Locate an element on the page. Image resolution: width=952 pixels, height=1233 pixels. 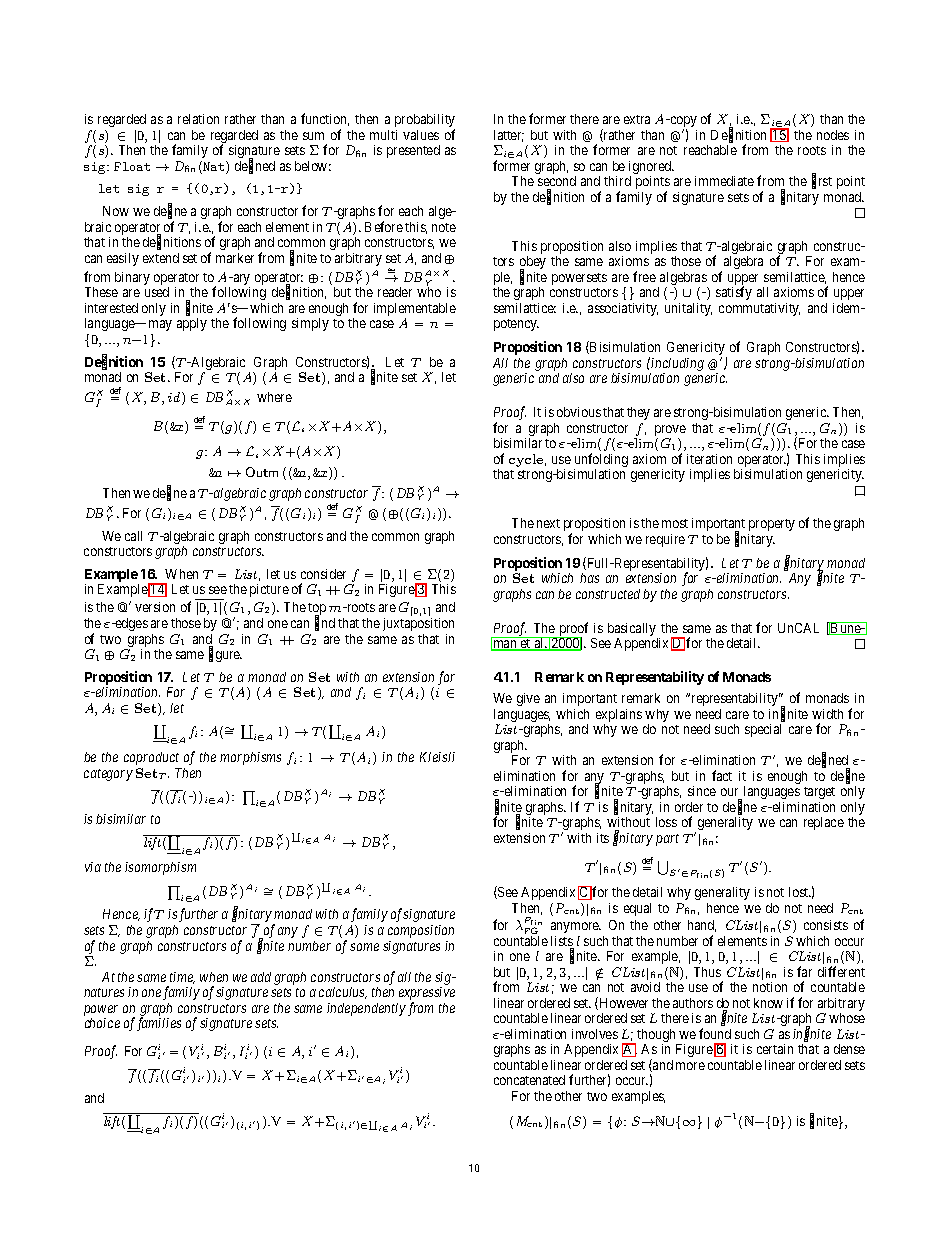
implementable is located at coordinates (415, 311).
